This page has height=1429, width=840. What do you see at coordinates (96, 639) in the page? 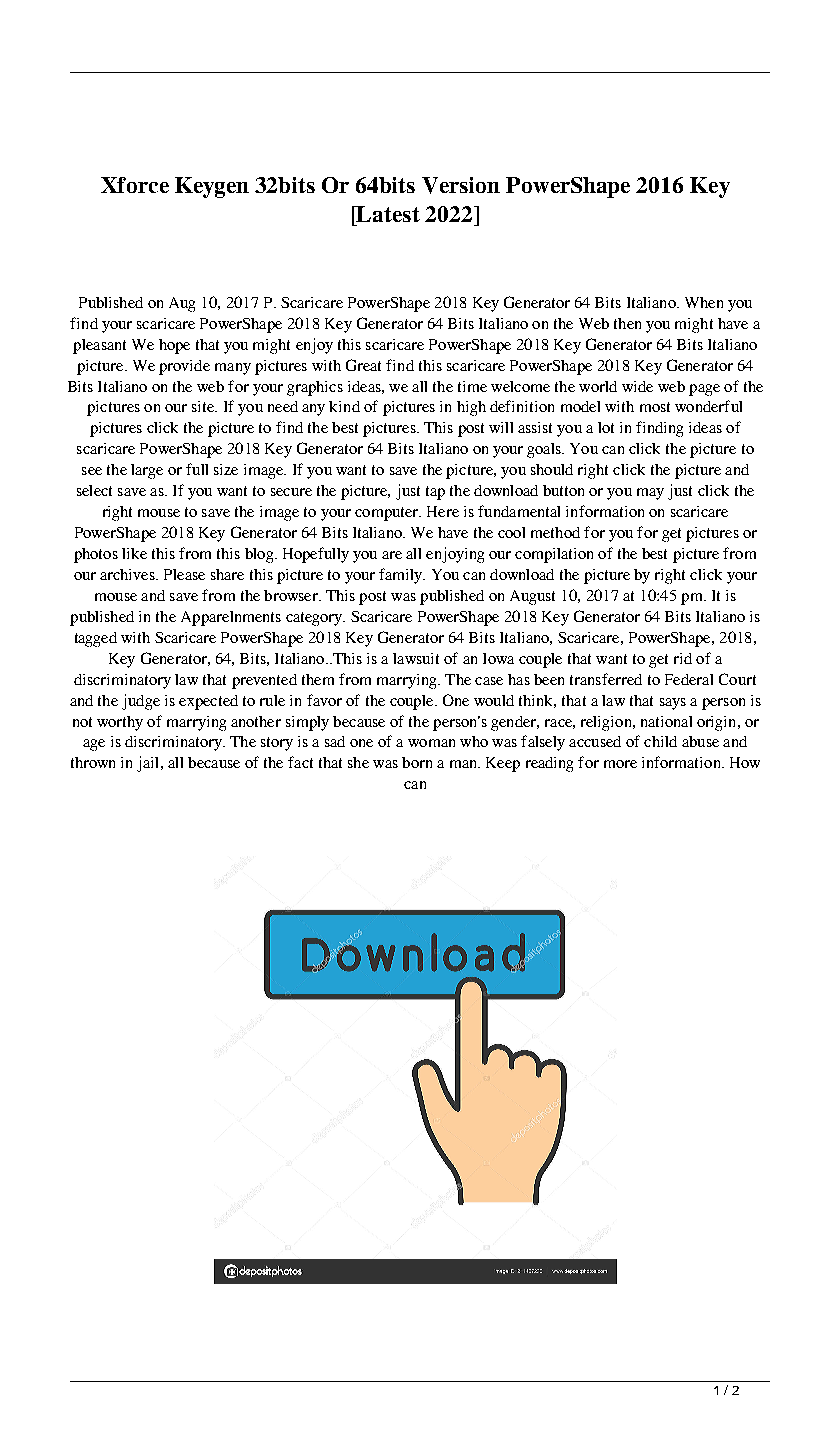
I see `tagged` at bounding box center [96, 639].
